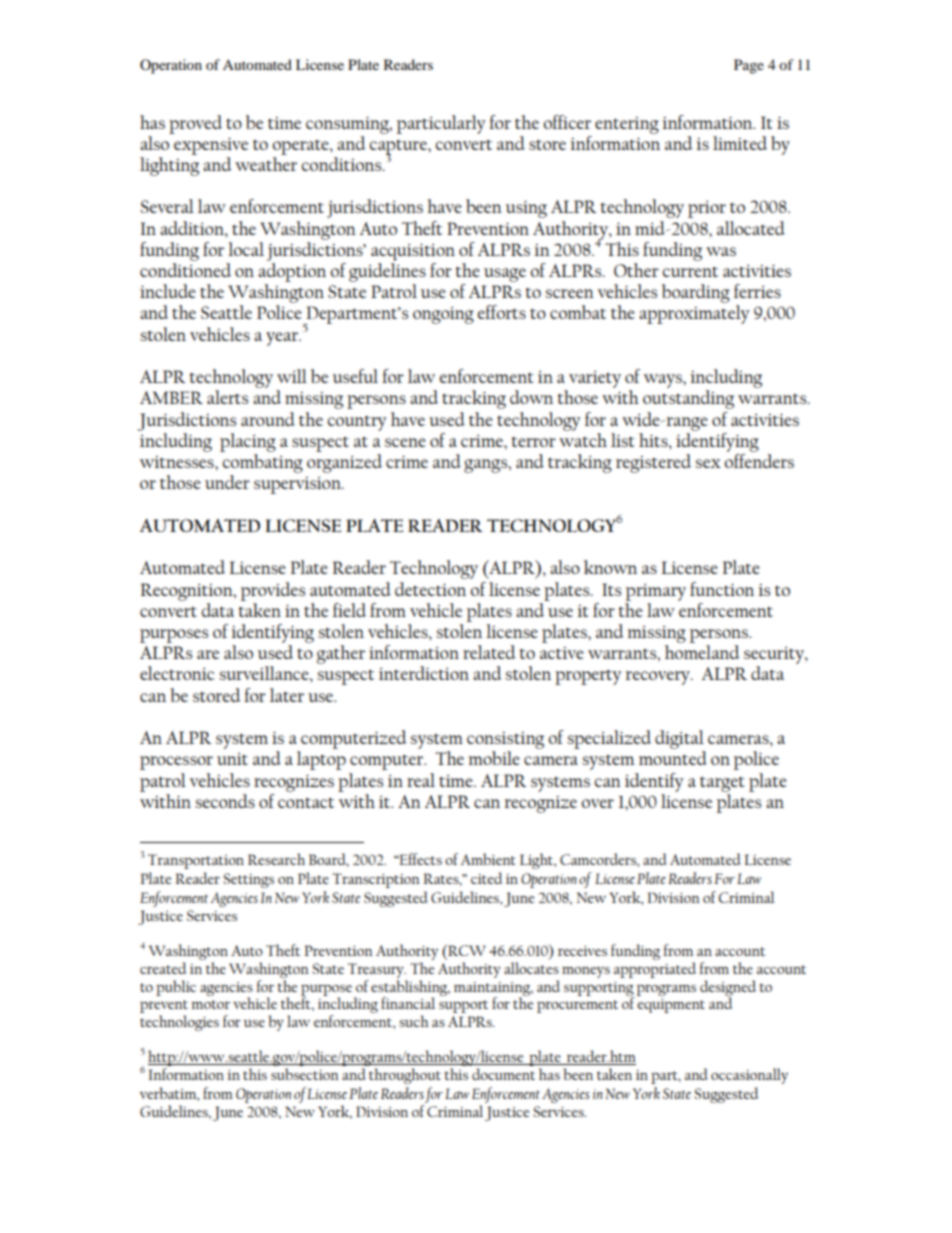  Describe the element at coordinates (195, 124) in the document. I see `proved` at that location.
